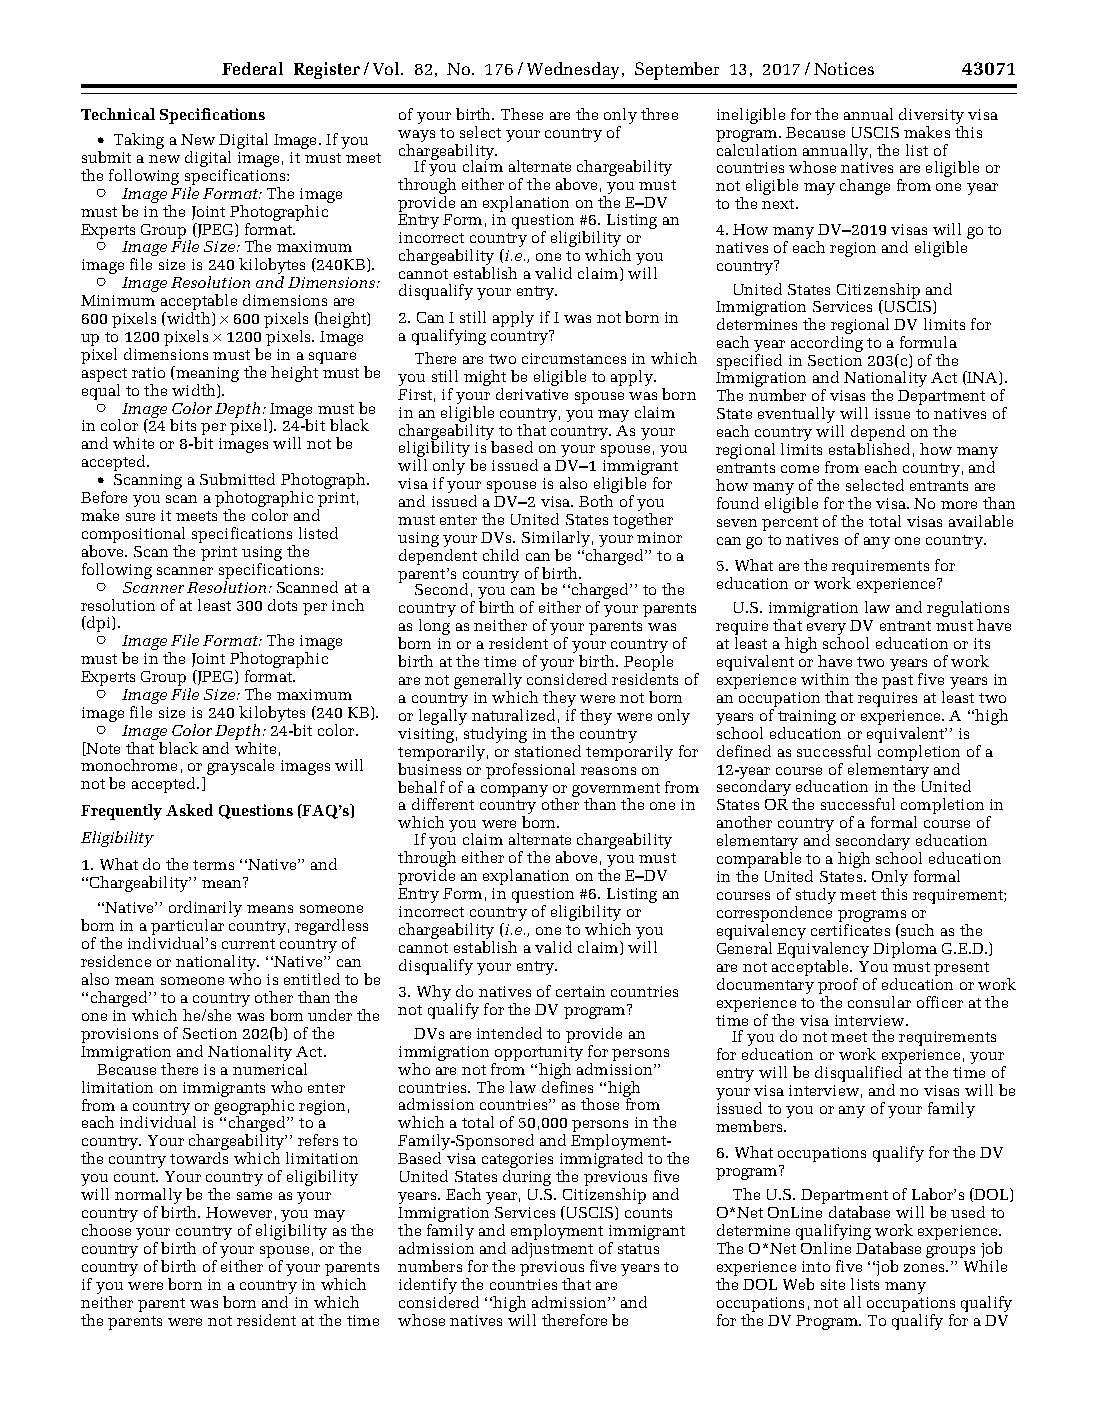  Describe the element at coordinates (522, 114) in the document. I see `These` at that location.
